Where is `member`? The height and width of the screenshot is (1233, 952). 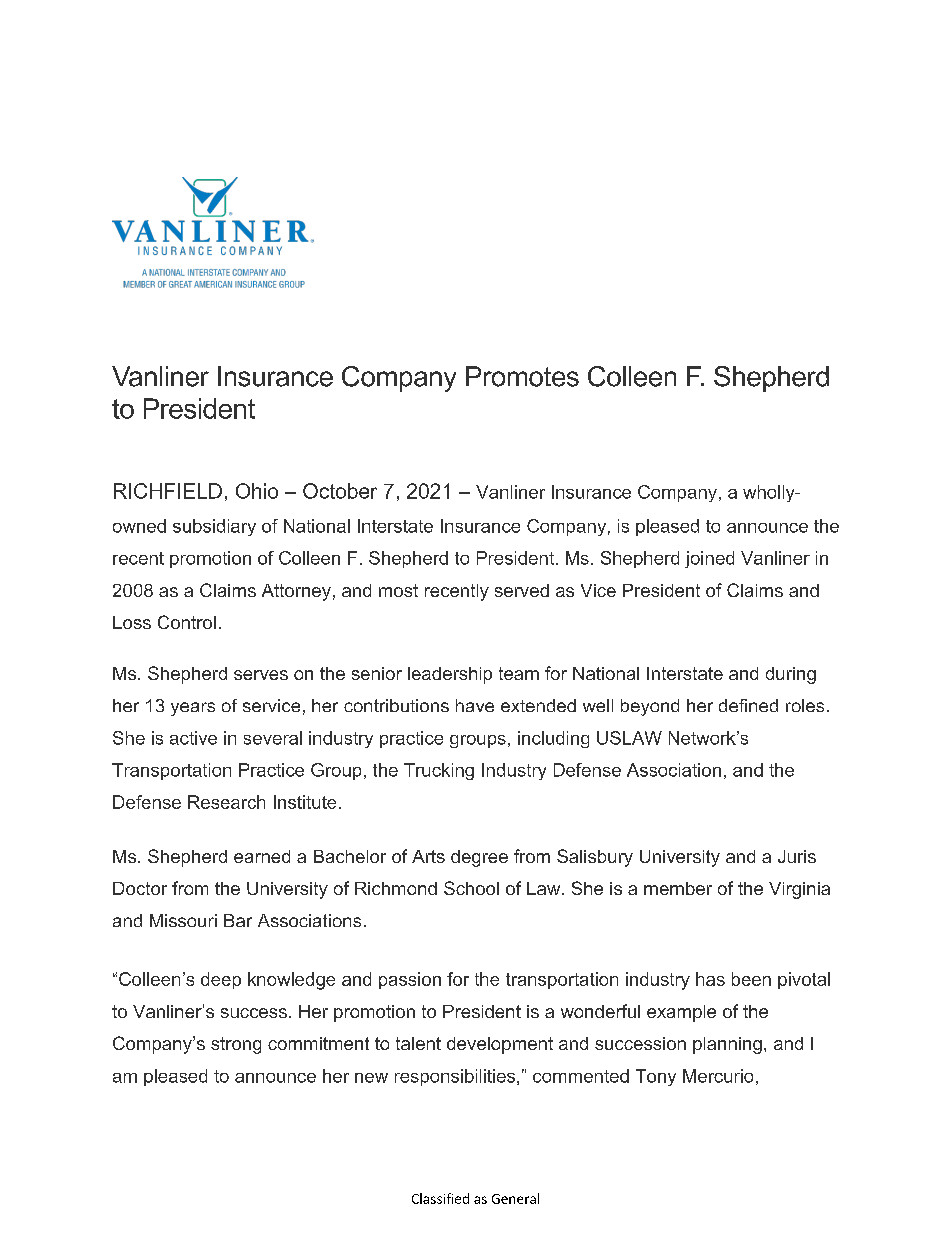 member is located at coordinates (678, 888).
